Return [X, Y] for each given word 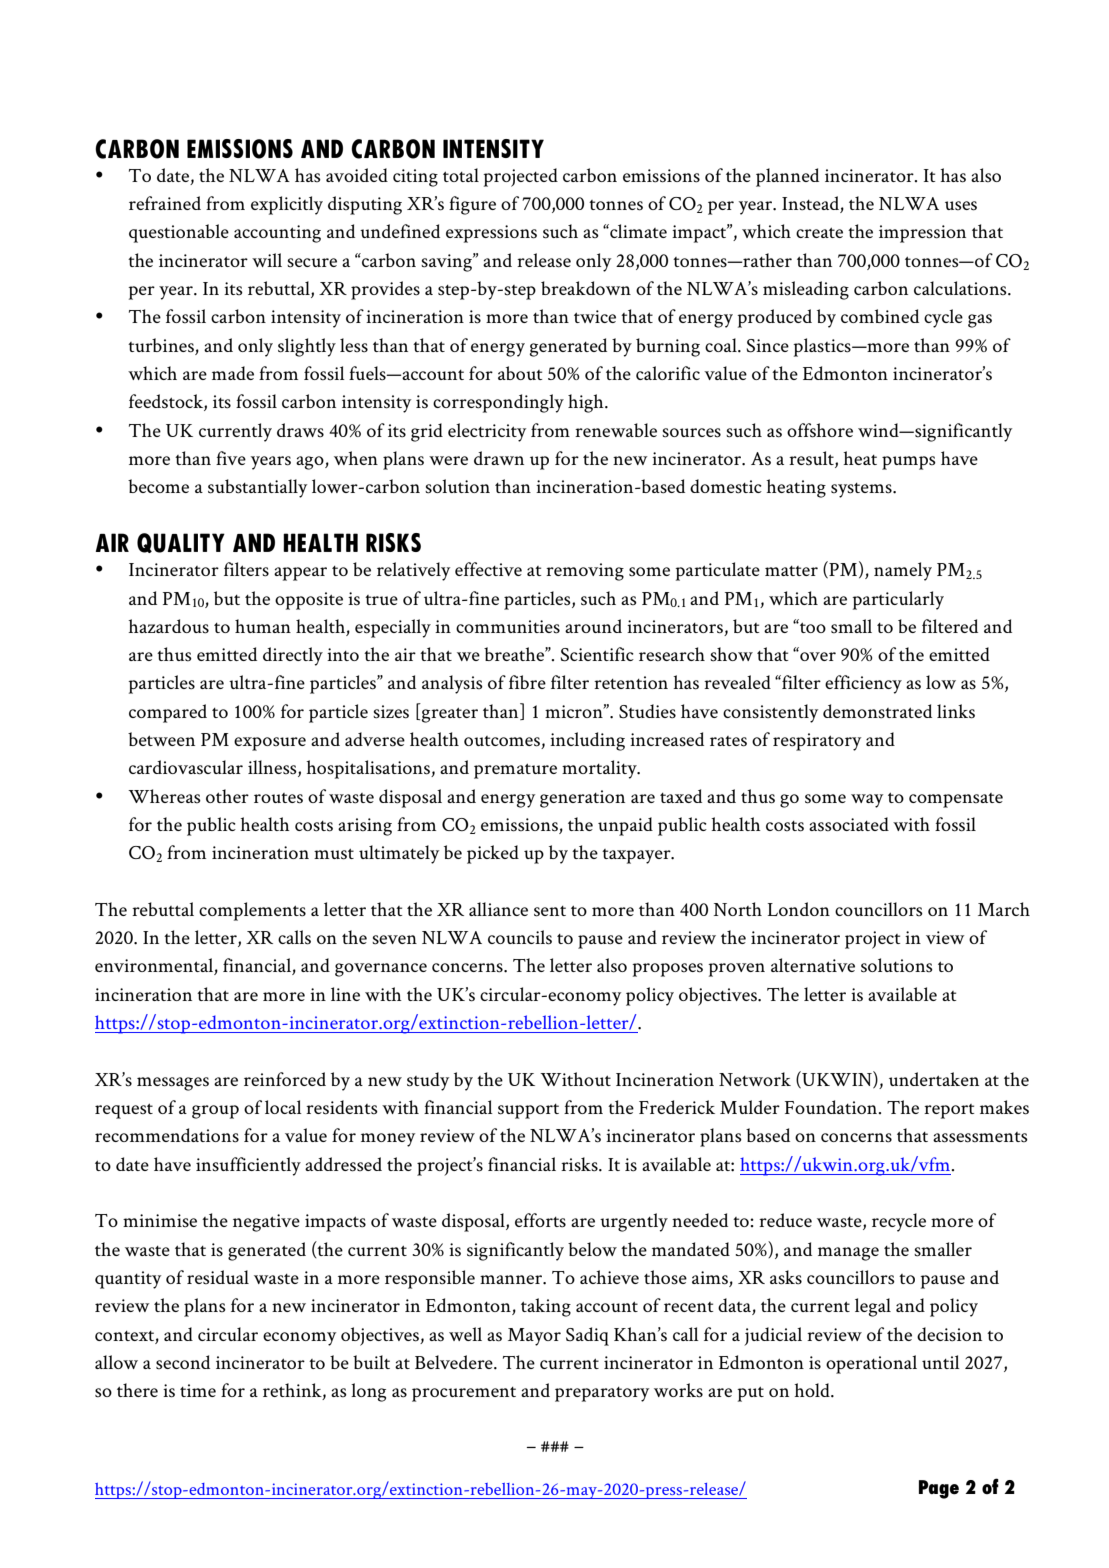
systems [862, 490]
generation [582, 799]
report [949, 1111]
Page [939, 1489]
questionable [179, 233]
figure [472, 205]
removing [585, 572]
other [227, 796]
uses [961, 206]
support [528, 1111]
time [198, 1390]
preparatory [602, 1394]
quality [181, 543]
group [215, 1112]
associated [849, 824]
